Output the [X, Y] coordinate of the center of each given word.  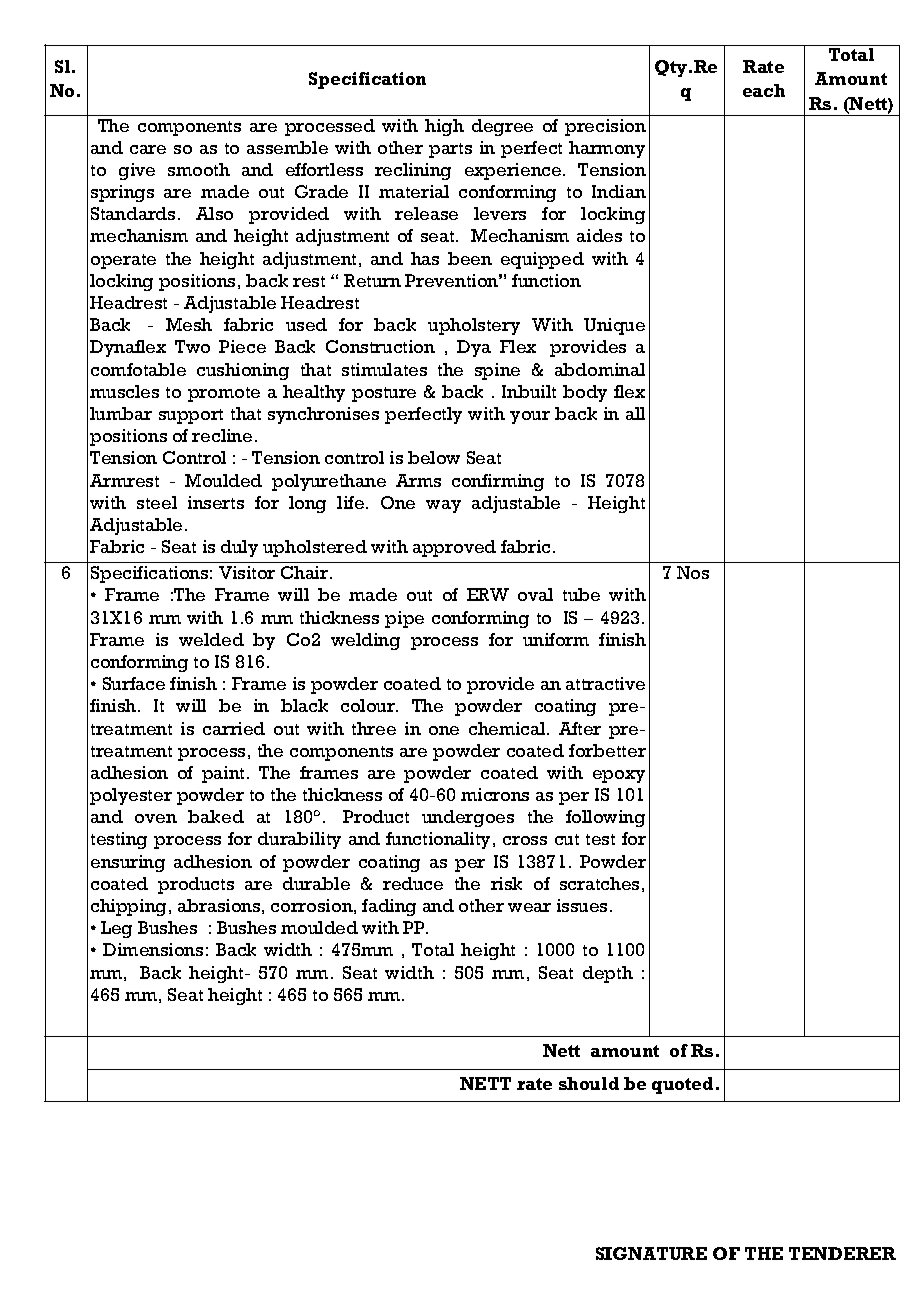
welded [211, 639]
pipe [404, 619]
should [589, 1083]
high [444, 127]
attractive [605, 683]
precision [605, 127]
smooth [199, 169]
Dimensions [153, 949]
